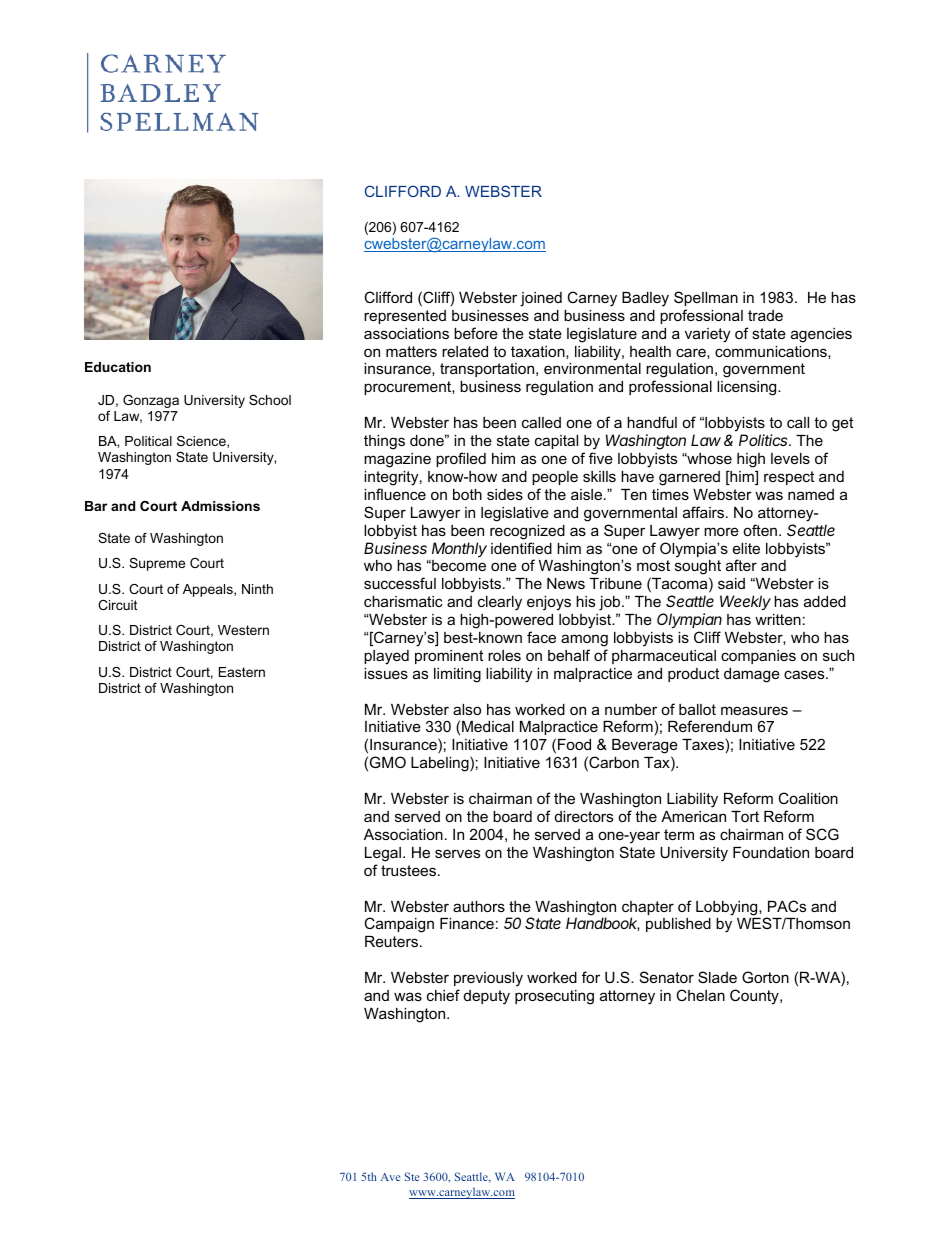  I want to click on Legal, so click(383, 854).
